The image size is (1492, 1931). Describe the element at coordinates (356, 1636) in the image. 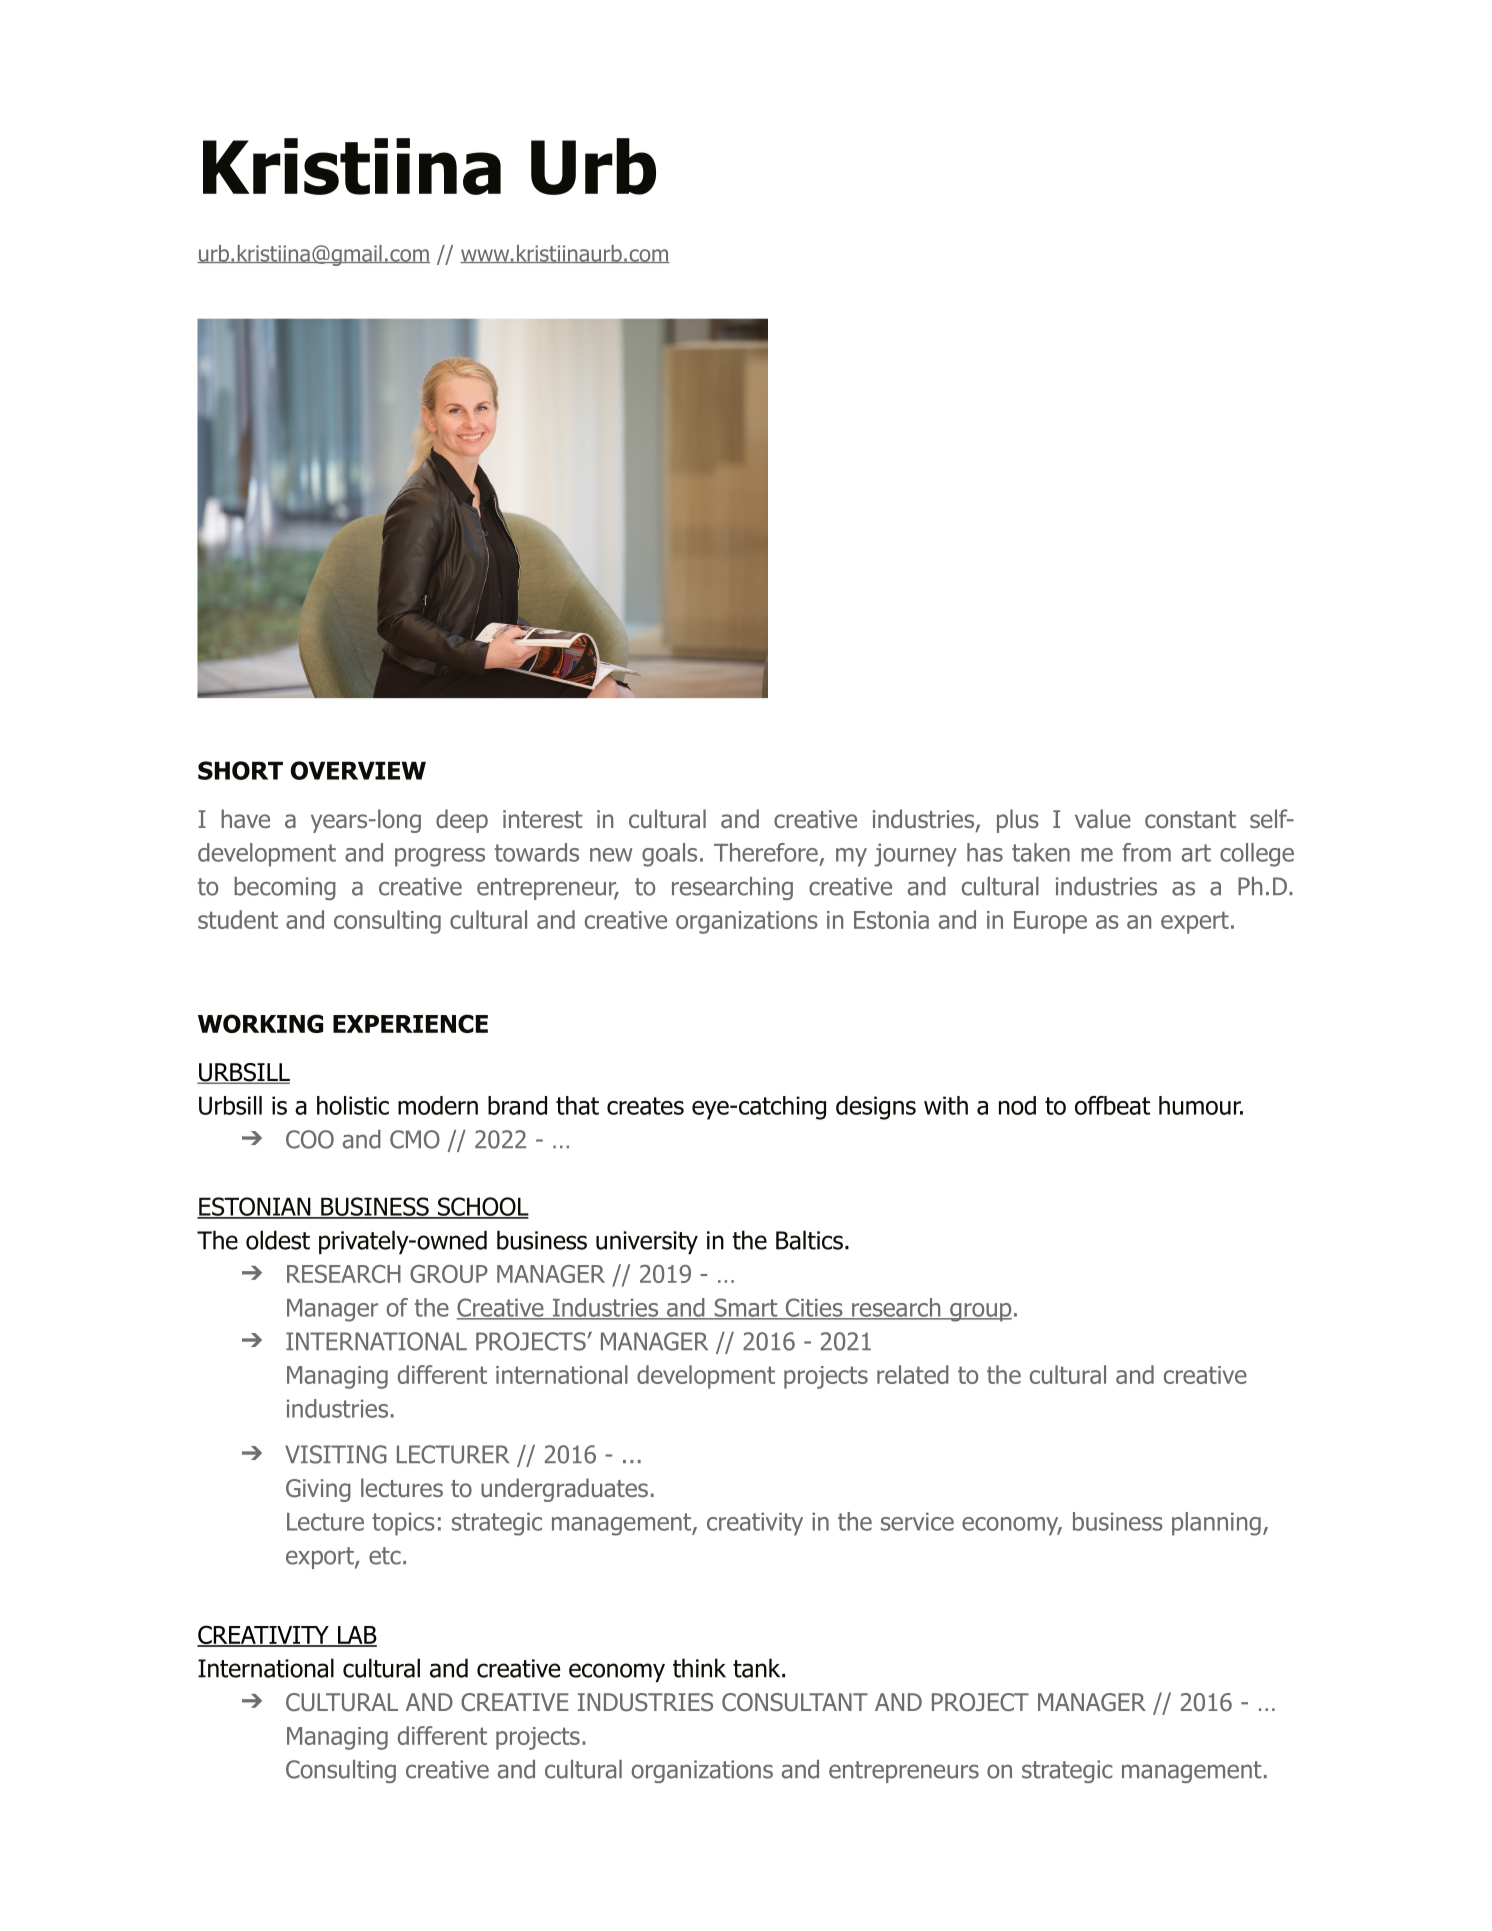

I see `LAB` at that location.
